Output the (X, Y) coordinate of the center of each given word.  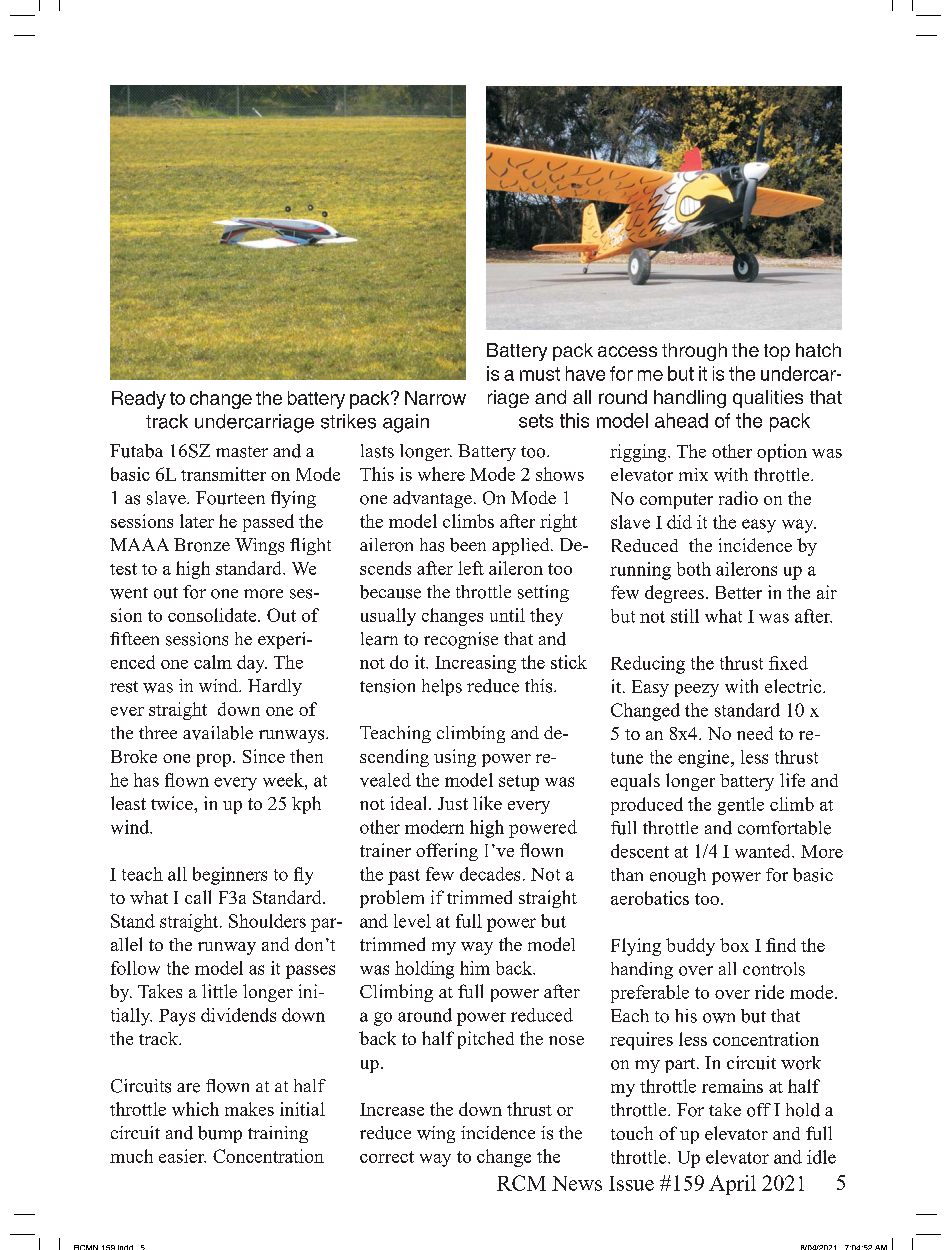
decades (490, 874)
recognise (461, 640)
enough (678, 876)
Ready (139, 400)
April (732, 1185)
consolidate (213, 615)
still (685, 616)
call (198, 897)
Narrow (435, 398)
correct (387, 1157)
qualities (768, 399)
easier (182, 1156)
